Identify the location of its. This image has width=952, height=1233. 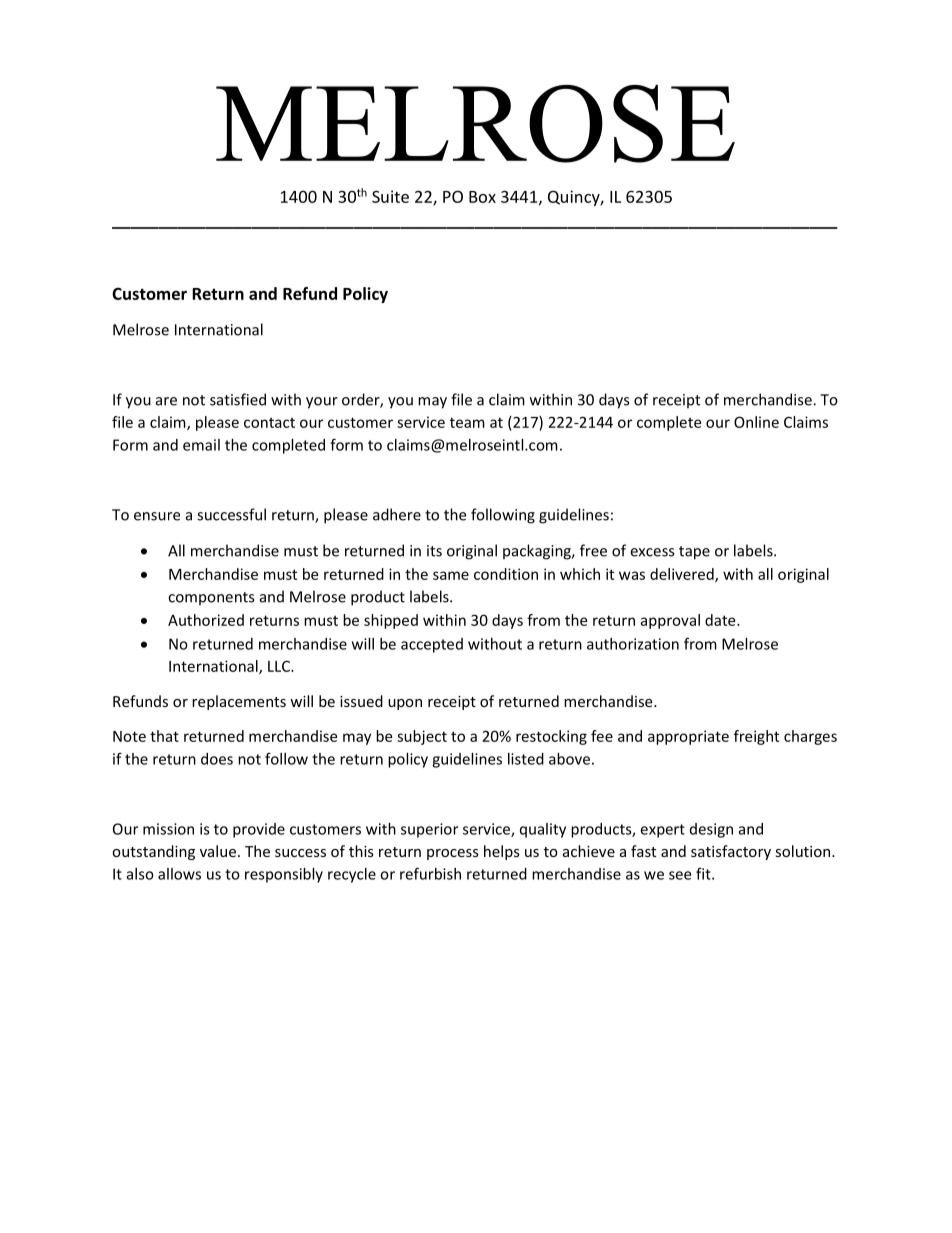
(434, 551).
